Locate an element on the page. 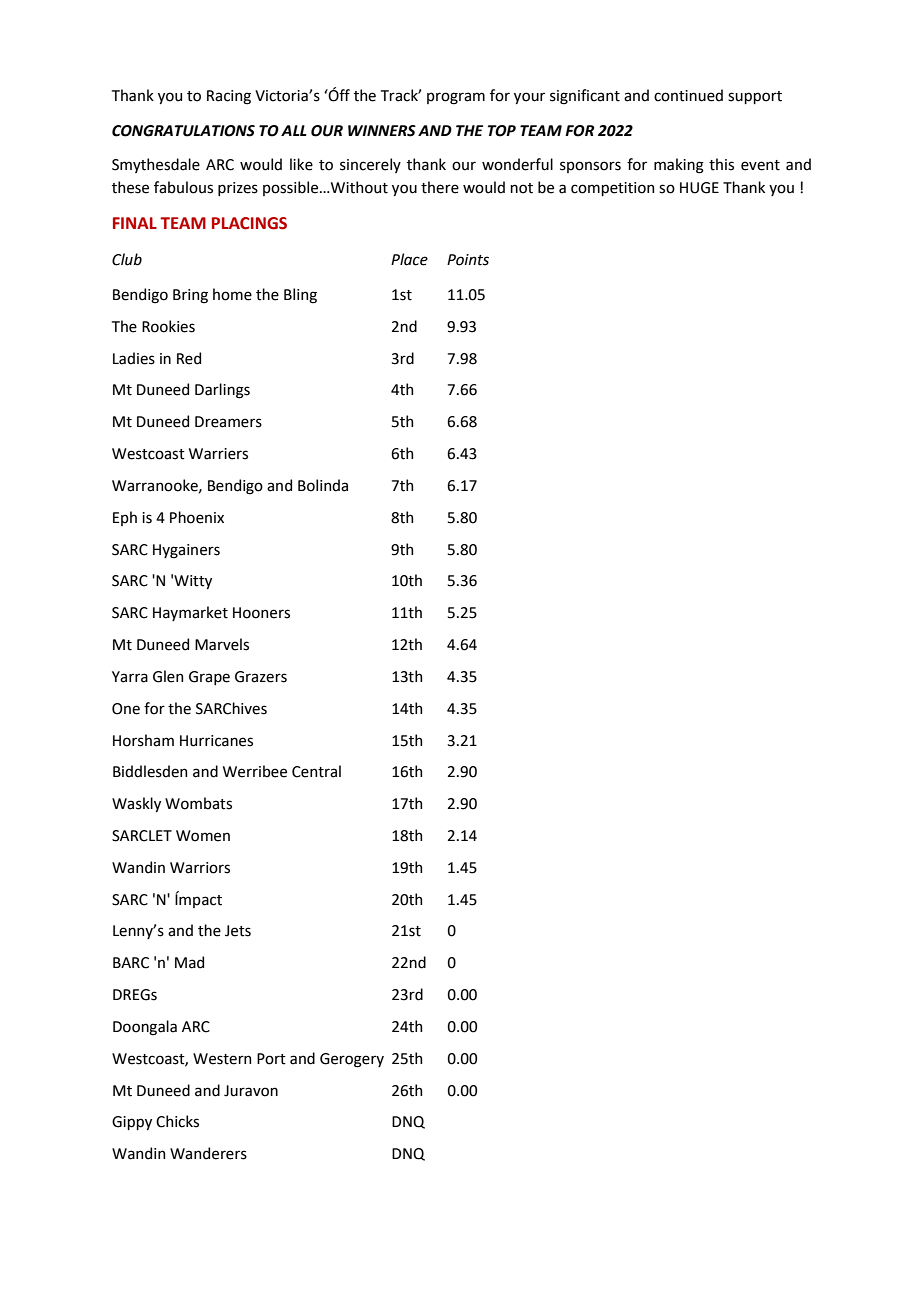 This page has height=1308, width=924. Grazers is located at coordinates (261, 677).
